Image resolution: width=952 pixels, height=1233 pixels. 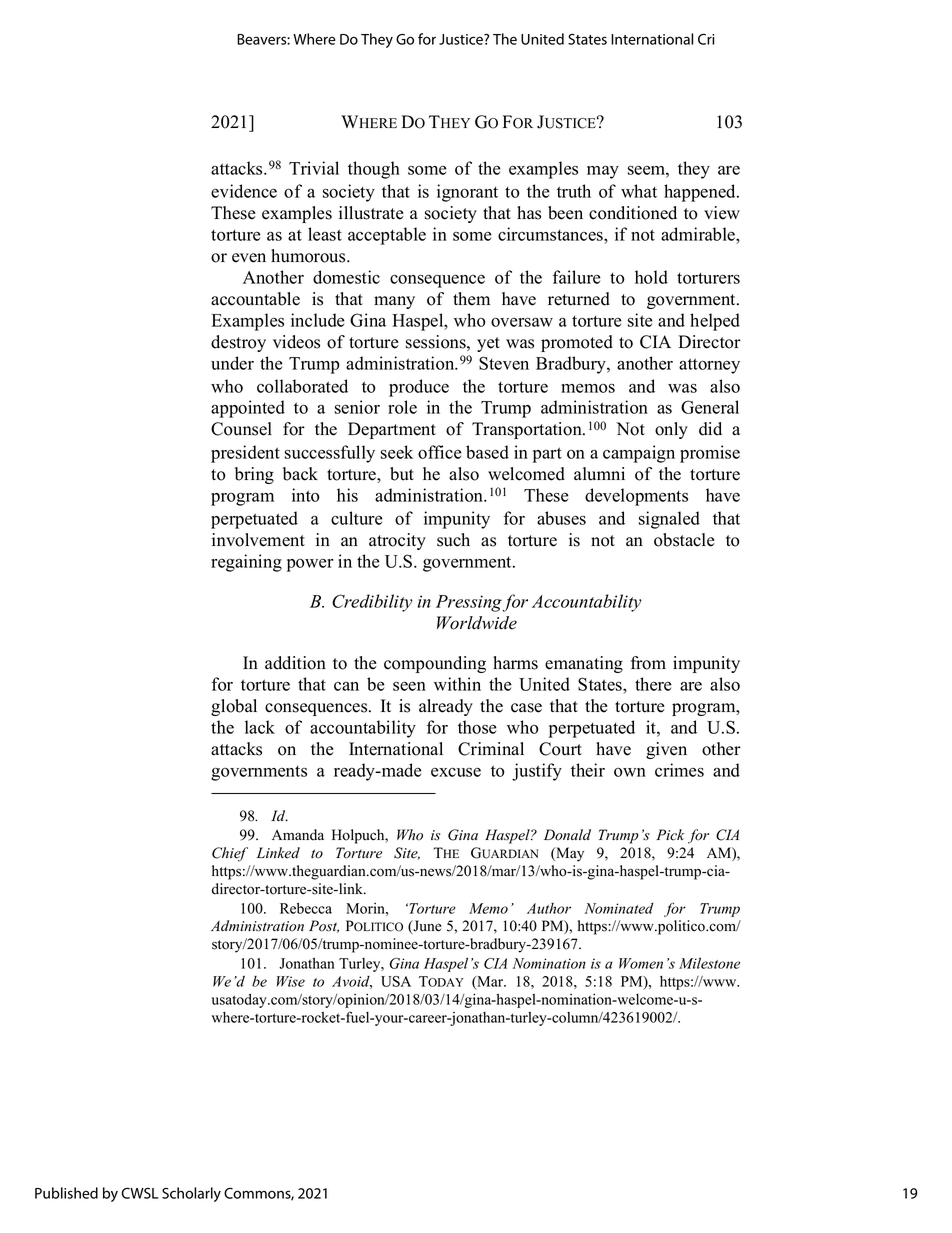 What do you see at coordinates (234, 707) in the screenshot?
I see `global` at bounding box center [234, 707].
